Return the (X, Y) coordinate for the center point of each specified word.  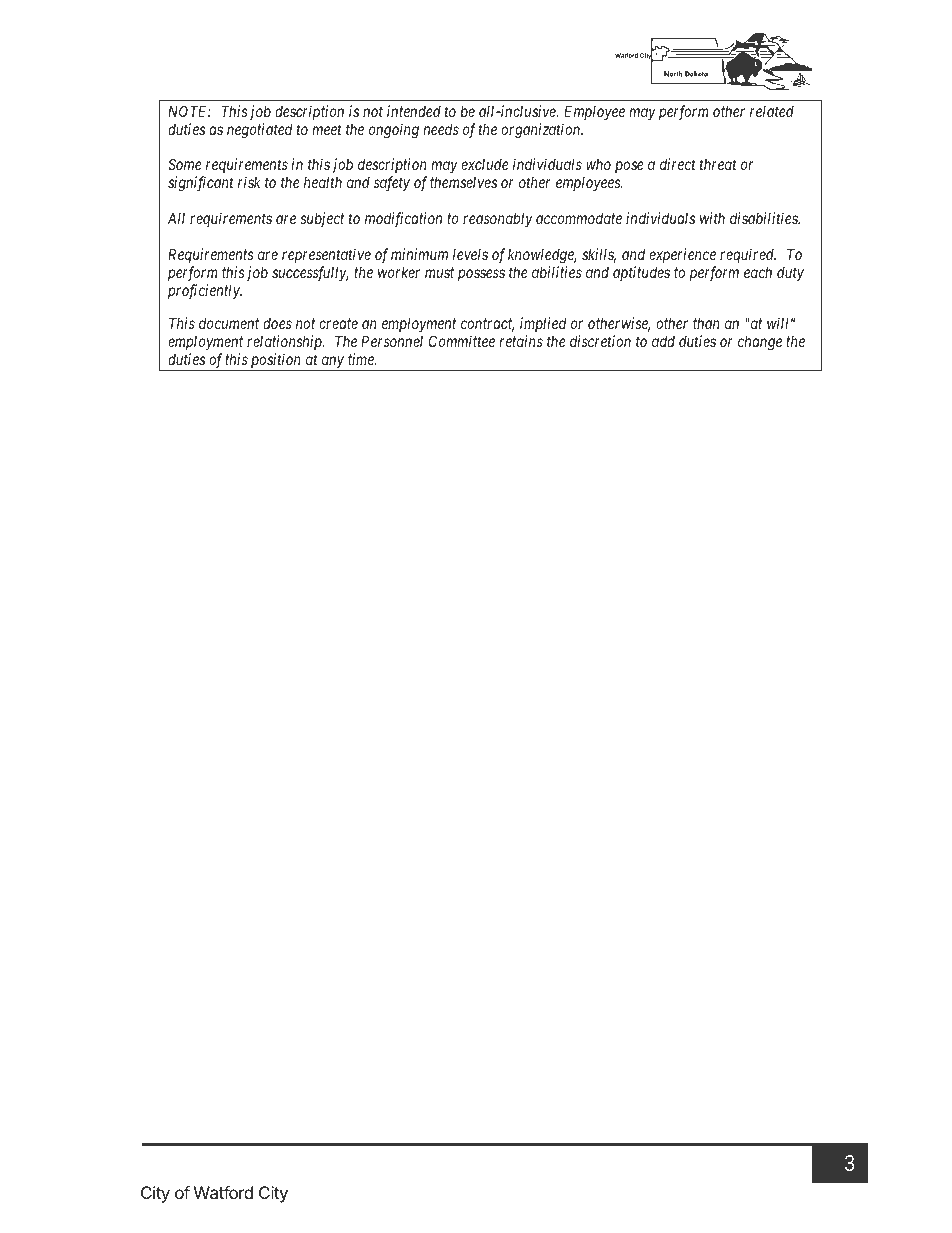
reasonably (498, 219)
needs (441, 129)
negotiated (260, 131)
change (760, 343)
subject (322, 219)
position (276, 362)
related (772, 111)
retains (521, 341)
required (748, 255)
